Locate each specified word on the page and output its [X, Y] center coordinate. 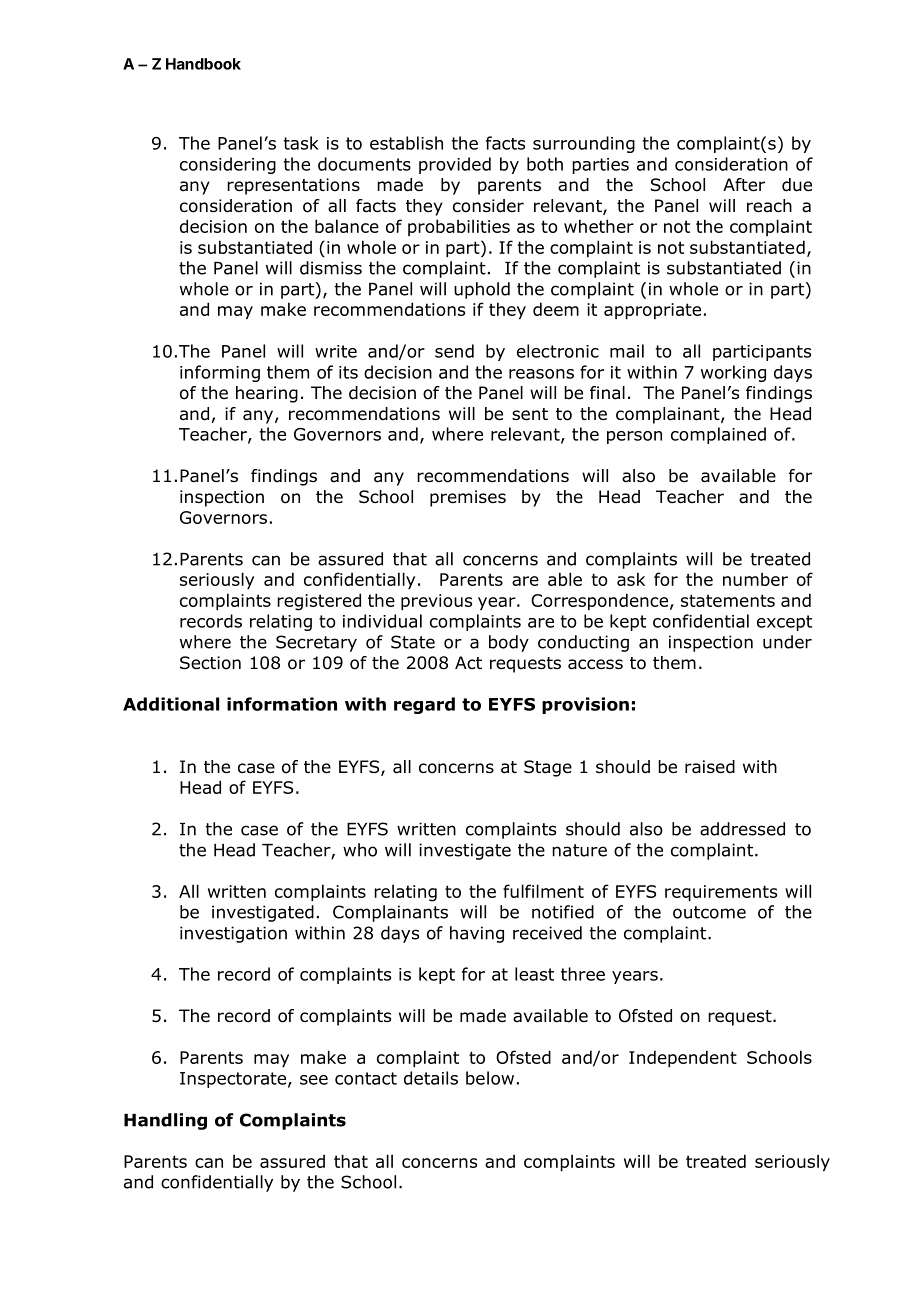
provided [455, 165]
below [490, 1078]
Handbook [203, 64]
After [744, 185]
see [314, 1080]
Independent [683, 1058]
